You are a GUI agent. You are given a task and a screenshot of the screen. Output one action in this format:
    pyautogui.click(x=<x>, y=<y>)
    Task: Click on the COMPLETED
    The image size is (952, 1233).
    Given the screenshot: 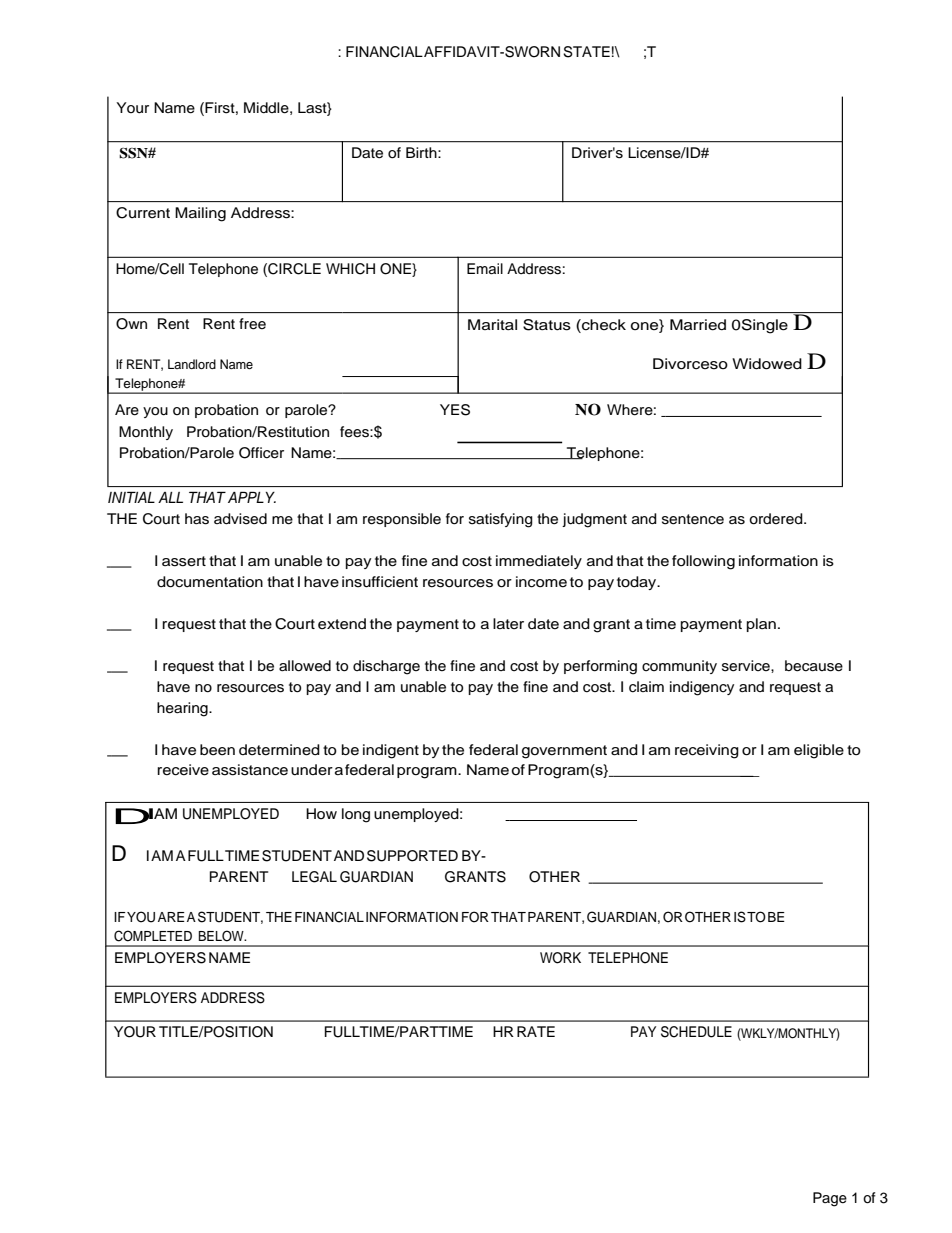 What is the action you would take?
    pyautogui.click(x=153, y=936)
